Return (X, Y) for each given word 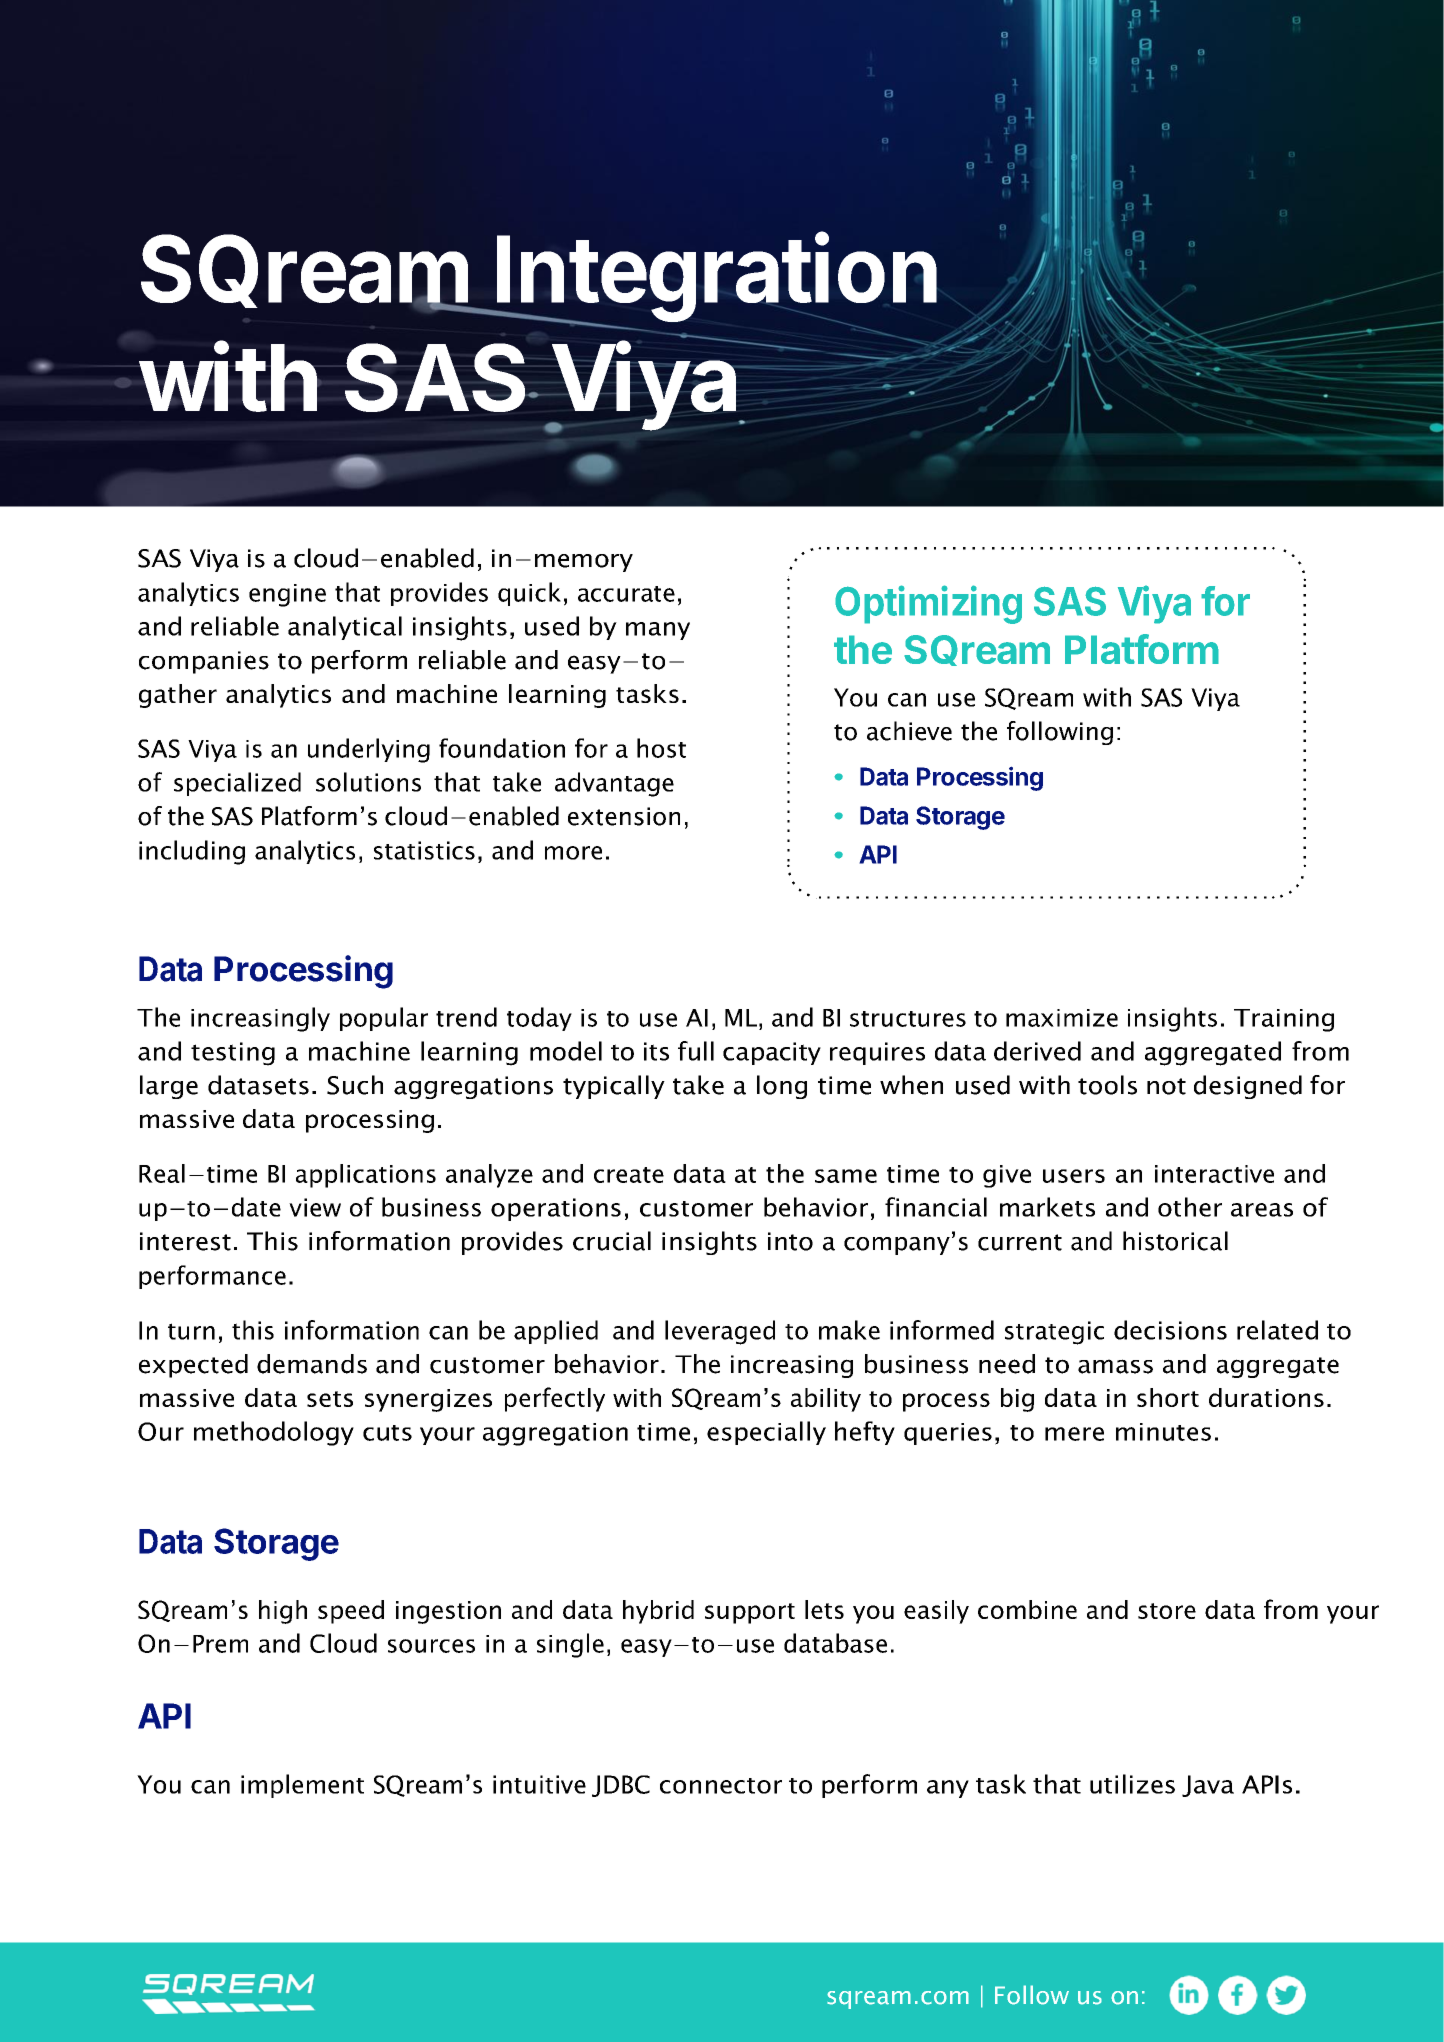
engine (287, 595)
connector (721, 1786)
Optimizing (928, 604)
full (696, 1051)
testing (233, 1054)
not (1166, 1086)
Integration (716, 279)
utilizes (1132, 1784)
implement (302, 1786)
